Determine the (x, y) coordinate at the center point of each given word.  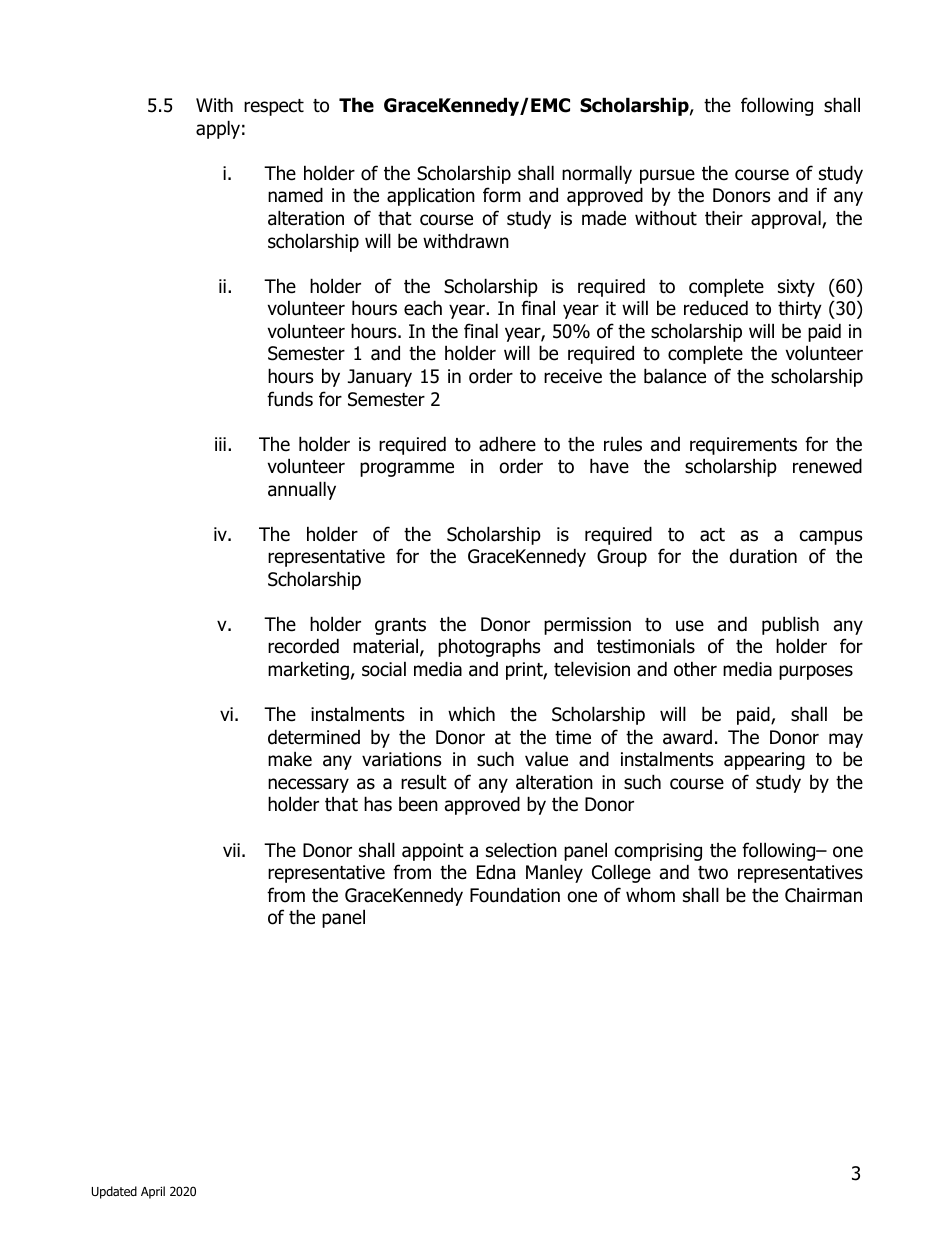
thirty (800, 309)
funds (290, 399)
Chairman (823, 895)
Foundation (515, 895)
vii (231, 850)
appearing (764, 761)
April (153, 1192)
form (502, 195)
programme (407, 469)
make (290, 759)
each (423, 308)
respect (274, 107)
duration (763, 556)
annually (302, 490)
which (471, 714)
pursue (667, 176)
